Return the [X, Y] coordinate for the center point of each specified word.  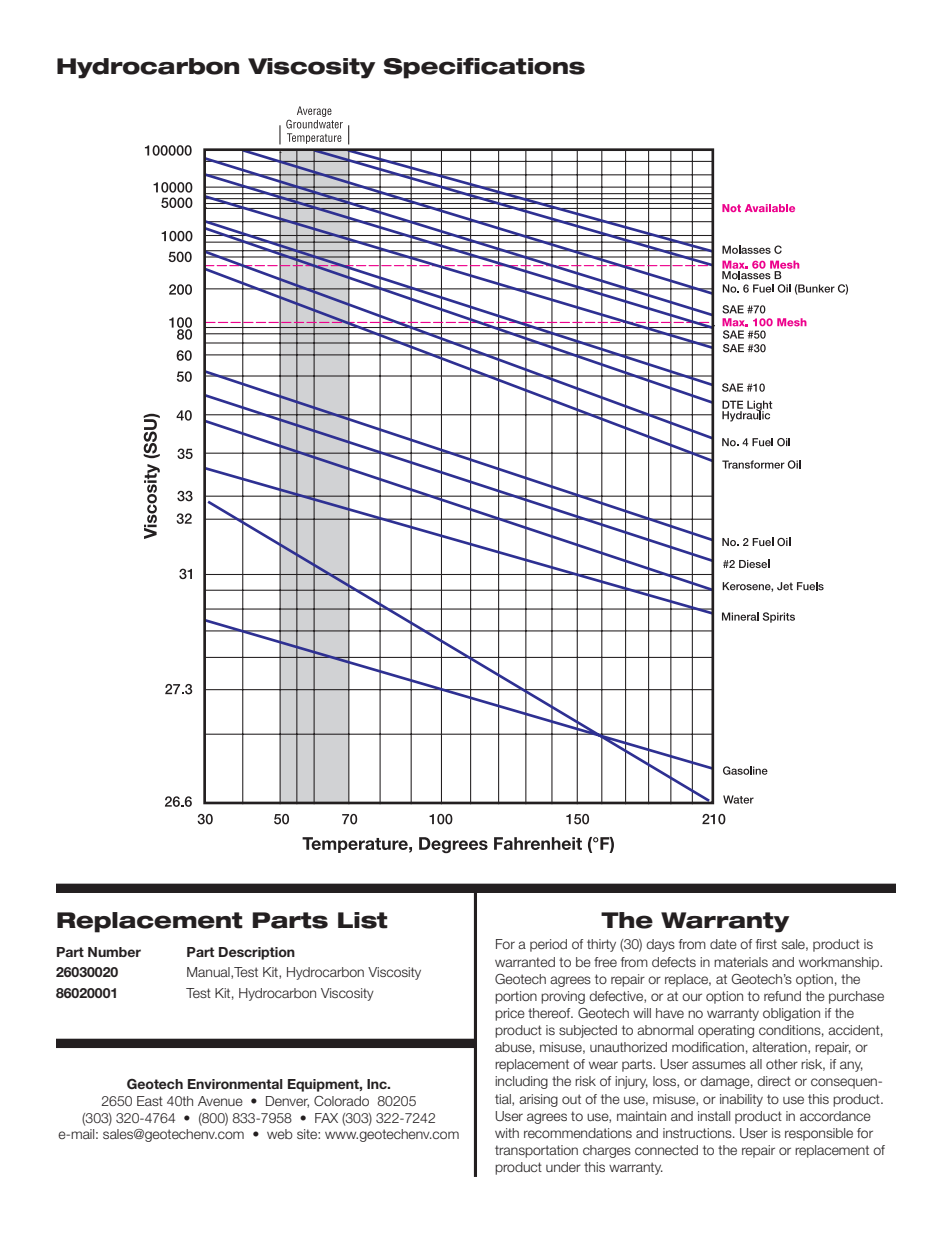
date [723, 944]
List [363, 920]
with [507, 1133]
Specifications [484, 68]
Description [257, 953]
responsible [819, 1134]
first [766, 944]
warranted [525, 962]
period [548, 945]
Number [114, 952]
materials [741, 962]
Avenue [220, 1101]
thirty [601, 945]
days [660, 945]
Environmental [235, 1084]
